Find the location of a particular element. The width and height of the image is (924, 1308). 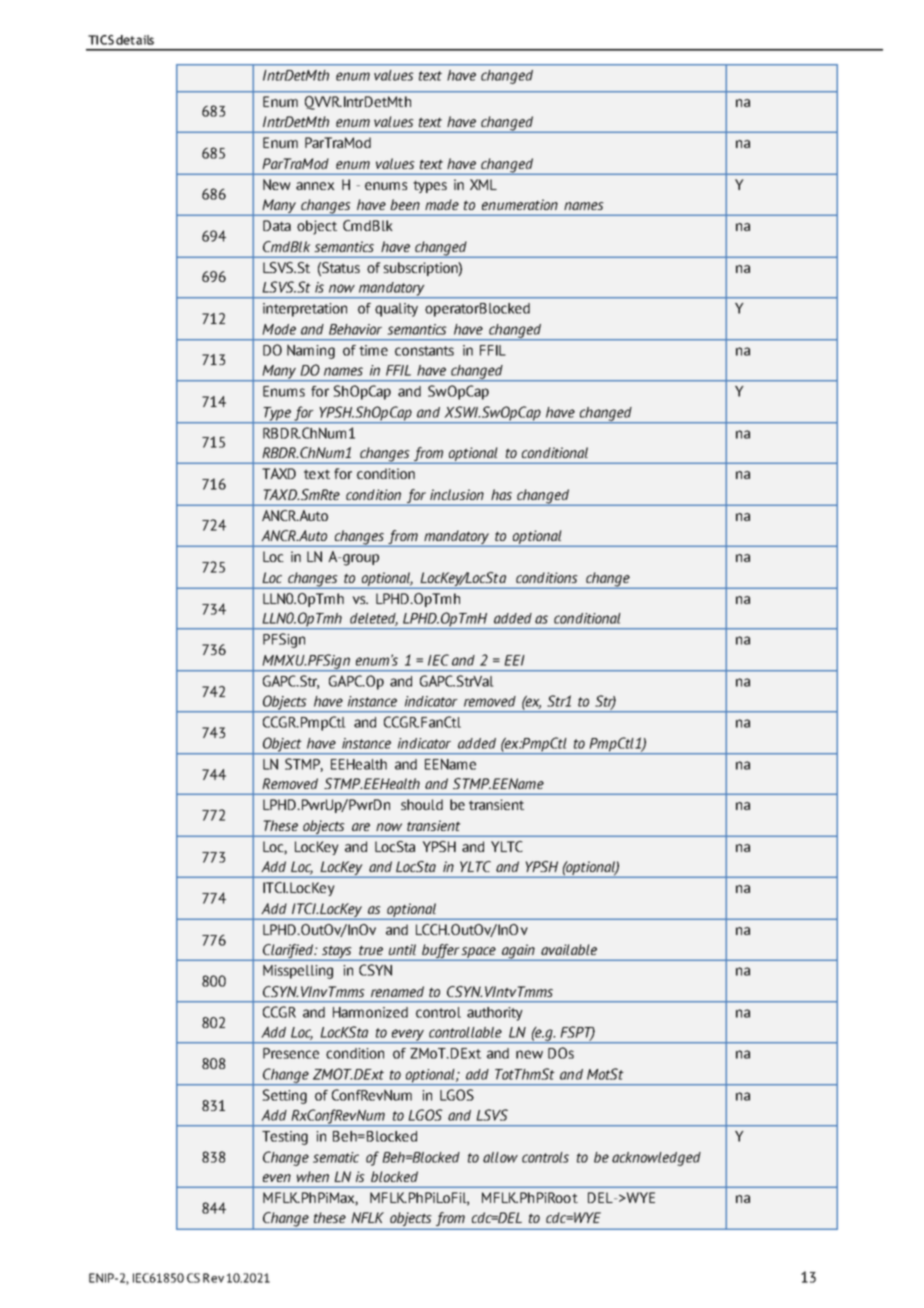

Misspelling is located at coordinates (298, 972).
